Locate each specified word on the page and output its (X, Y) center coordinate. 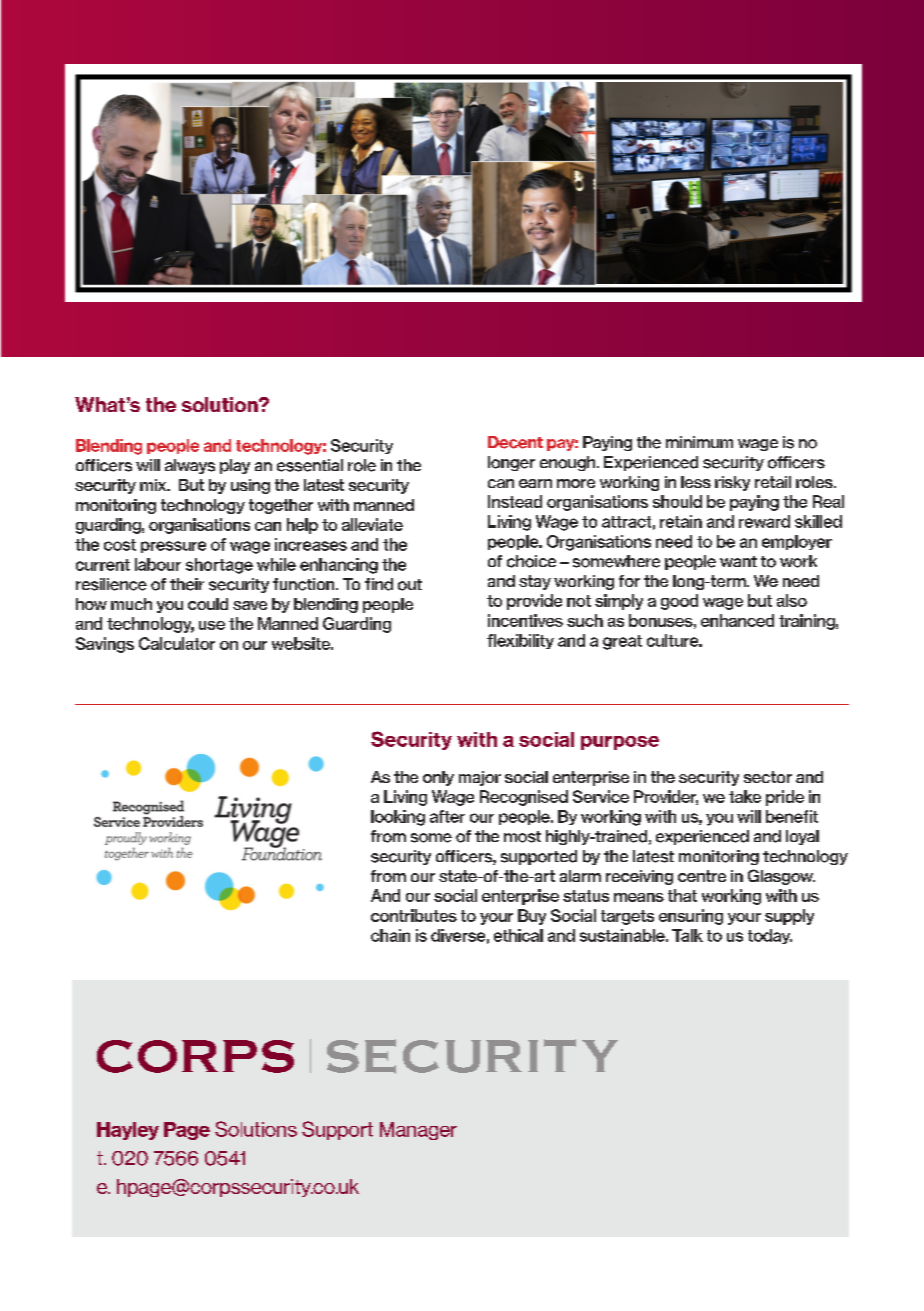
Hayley (128, 1131)
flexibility (520, 641)
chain (390, 935)
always (190, 466)
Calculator (177, 643)
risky (732, 483)
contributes (414, 915)
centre (702, 876)
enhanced (737, 620)
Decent (515, 442)
